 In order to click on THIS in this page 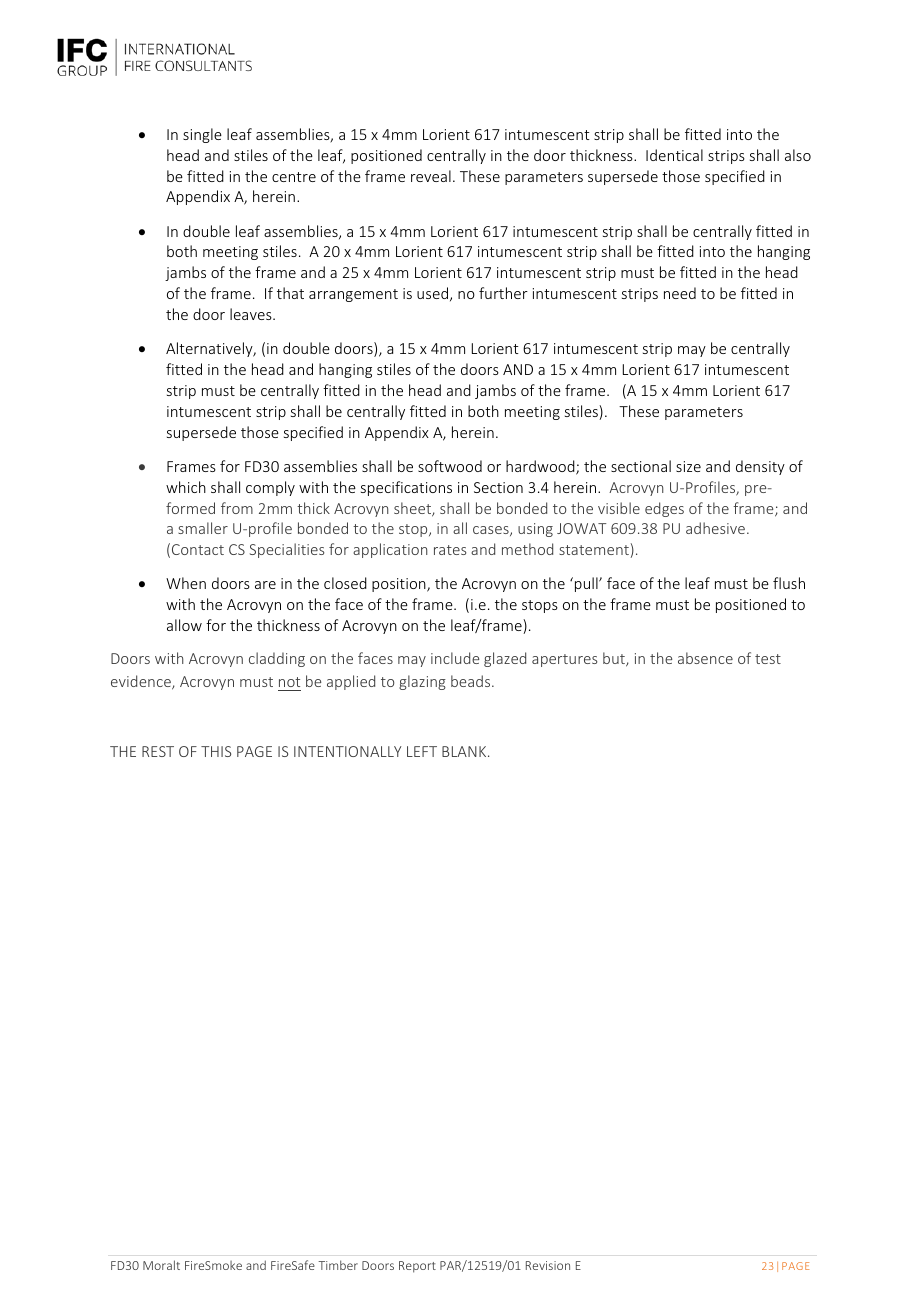, I will do `click(216, 751)`.
